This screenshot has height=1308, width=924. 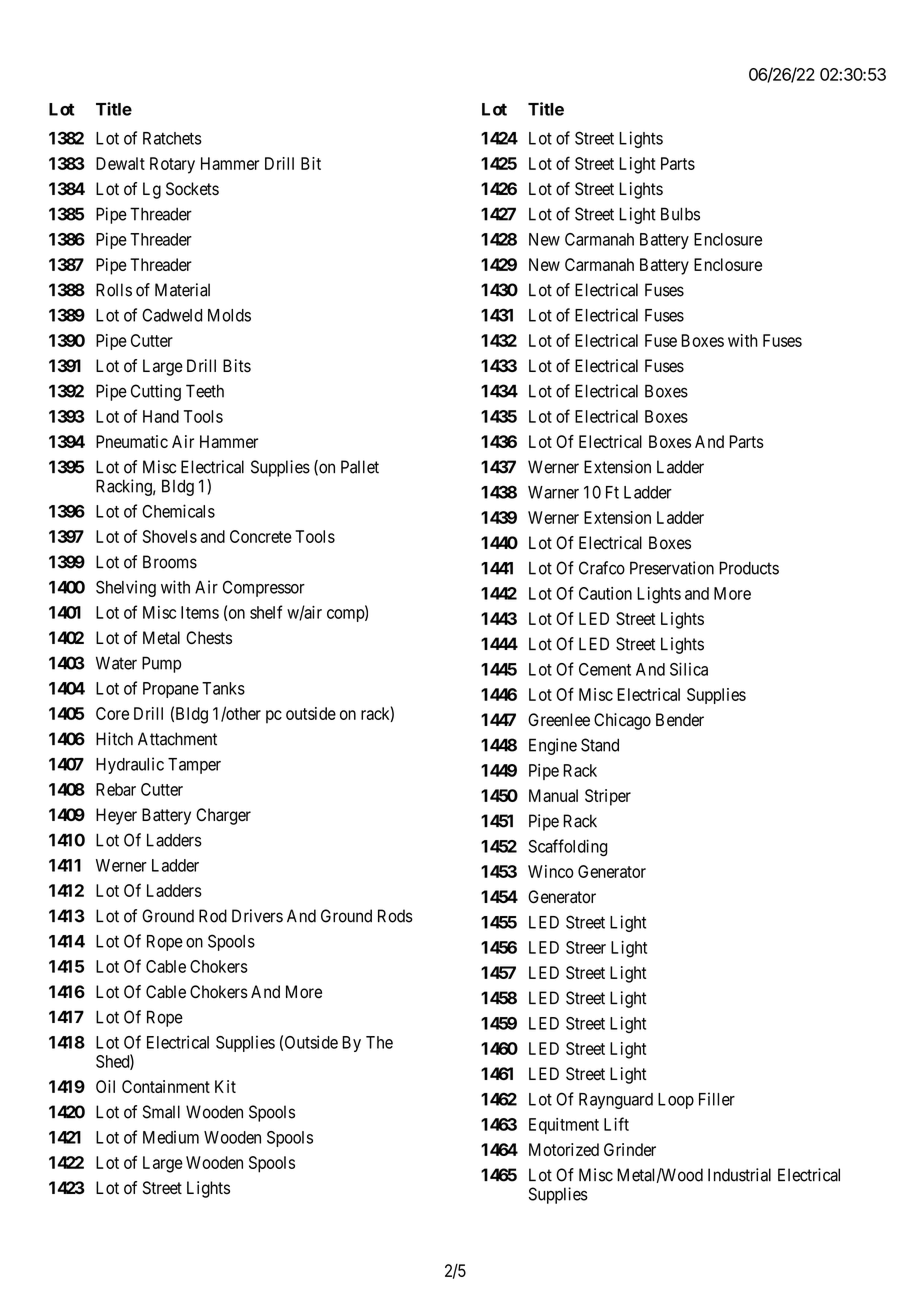 What do you see at coordinates (553, 746) in the screenshot?
I see `Engine` at bounding box center [553, 746].
